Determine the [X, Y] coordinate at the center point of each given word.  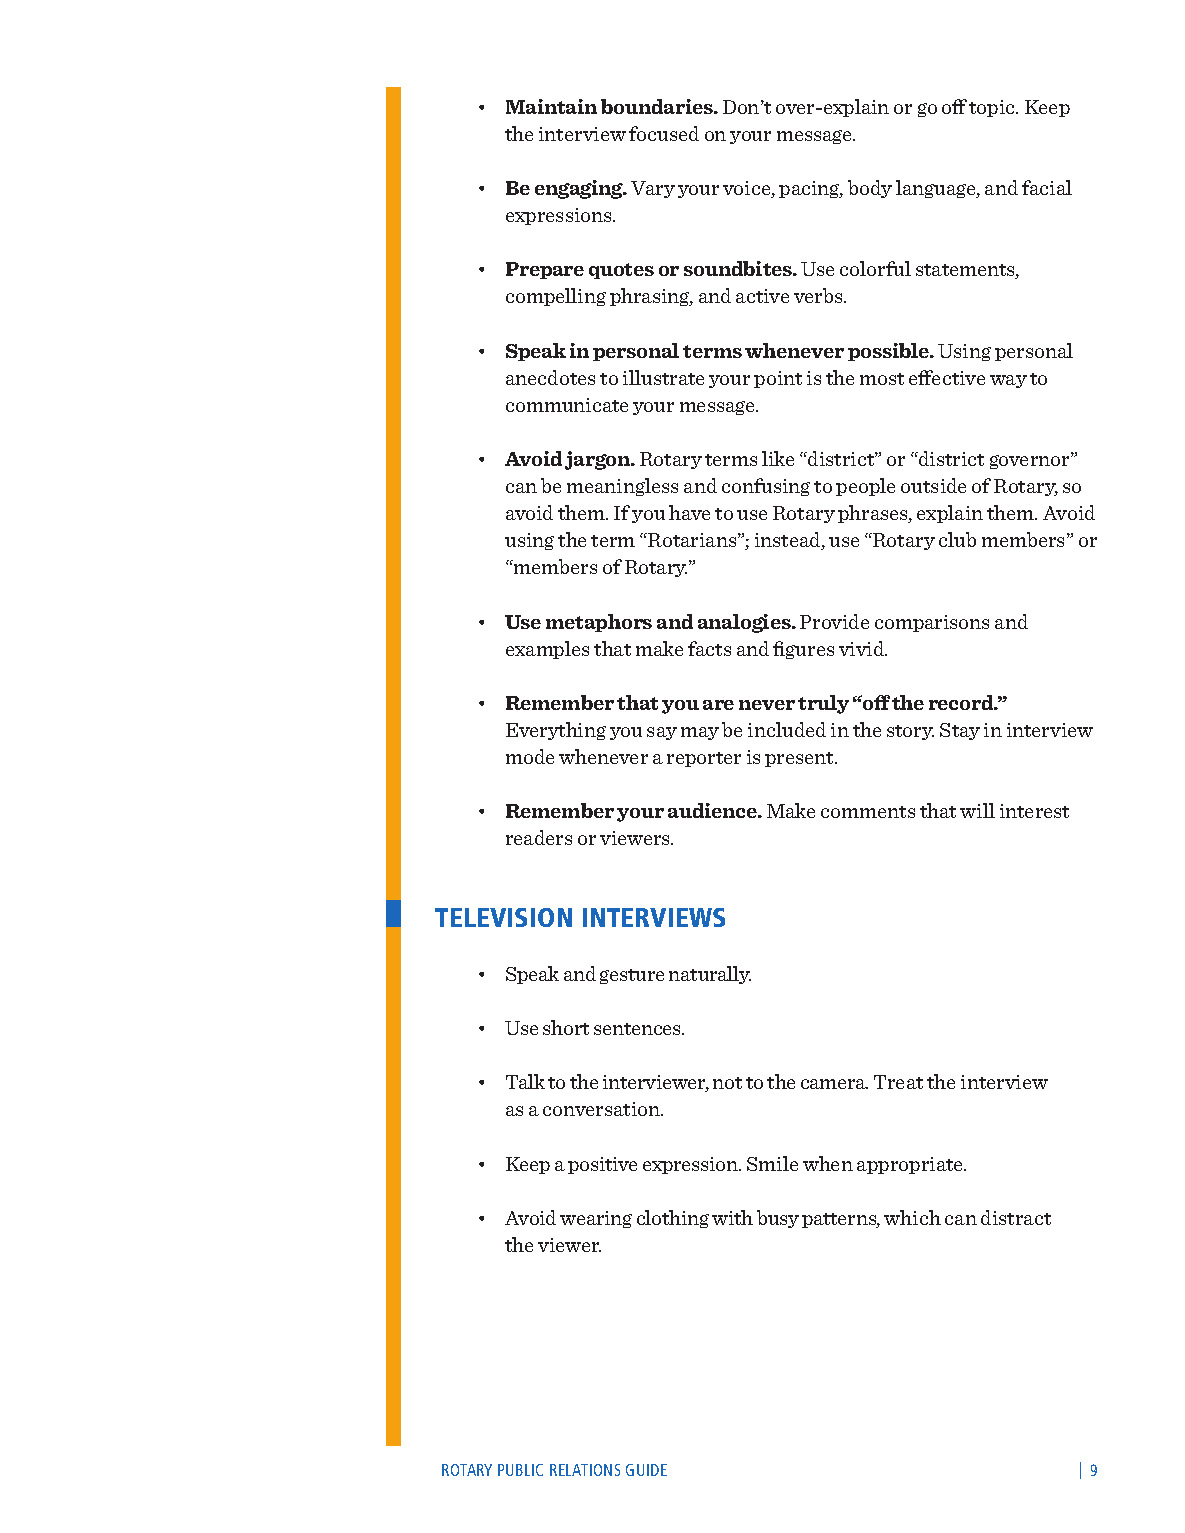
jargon [599, 460]
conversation [603, 1109]
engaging [580, 189]
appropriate [911, 1165]
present [801, 759]
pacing [811, 189]
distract [1016, 1217]
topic [993, 108]
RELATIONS [585, 1470]
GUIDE [646, 1470]
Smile [772, 1163]
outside [933, 485]
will [977, 810]
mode [530, 756]
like [778, 458]
